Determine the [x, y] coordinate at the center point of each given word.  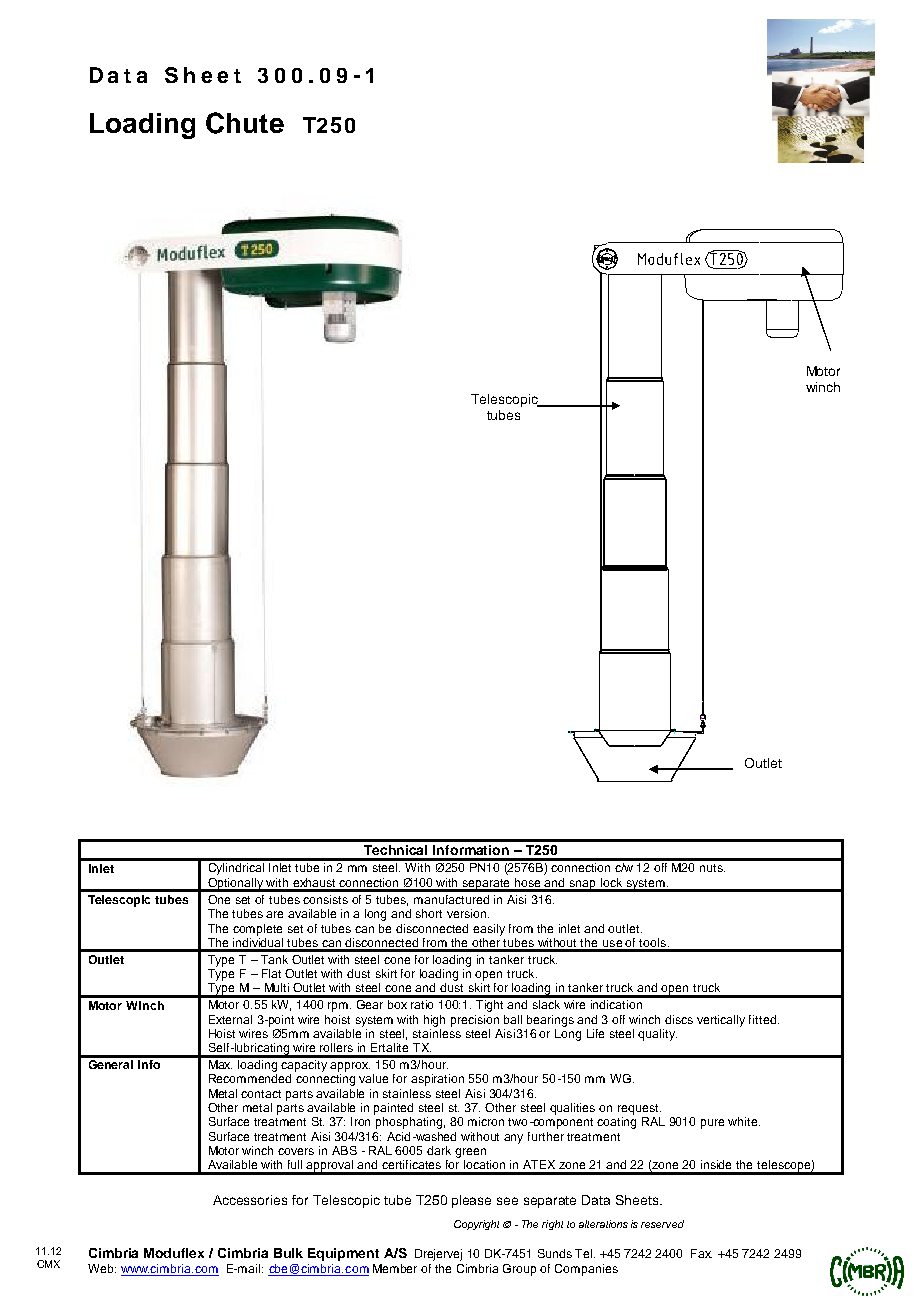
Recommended [250, 1078]
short [429, 913]
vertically [721, 1021]
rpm [339, 1007]
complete [257, 930]
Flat [271, 973]
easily [489, 930]
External [230, 1019]
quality [657, 1035]
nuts [712, 868]
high [434, 1021]
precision [475, 1021]
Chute [245, 123]
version [468, 913]
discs [679, 1019]
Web [102, 1268]
